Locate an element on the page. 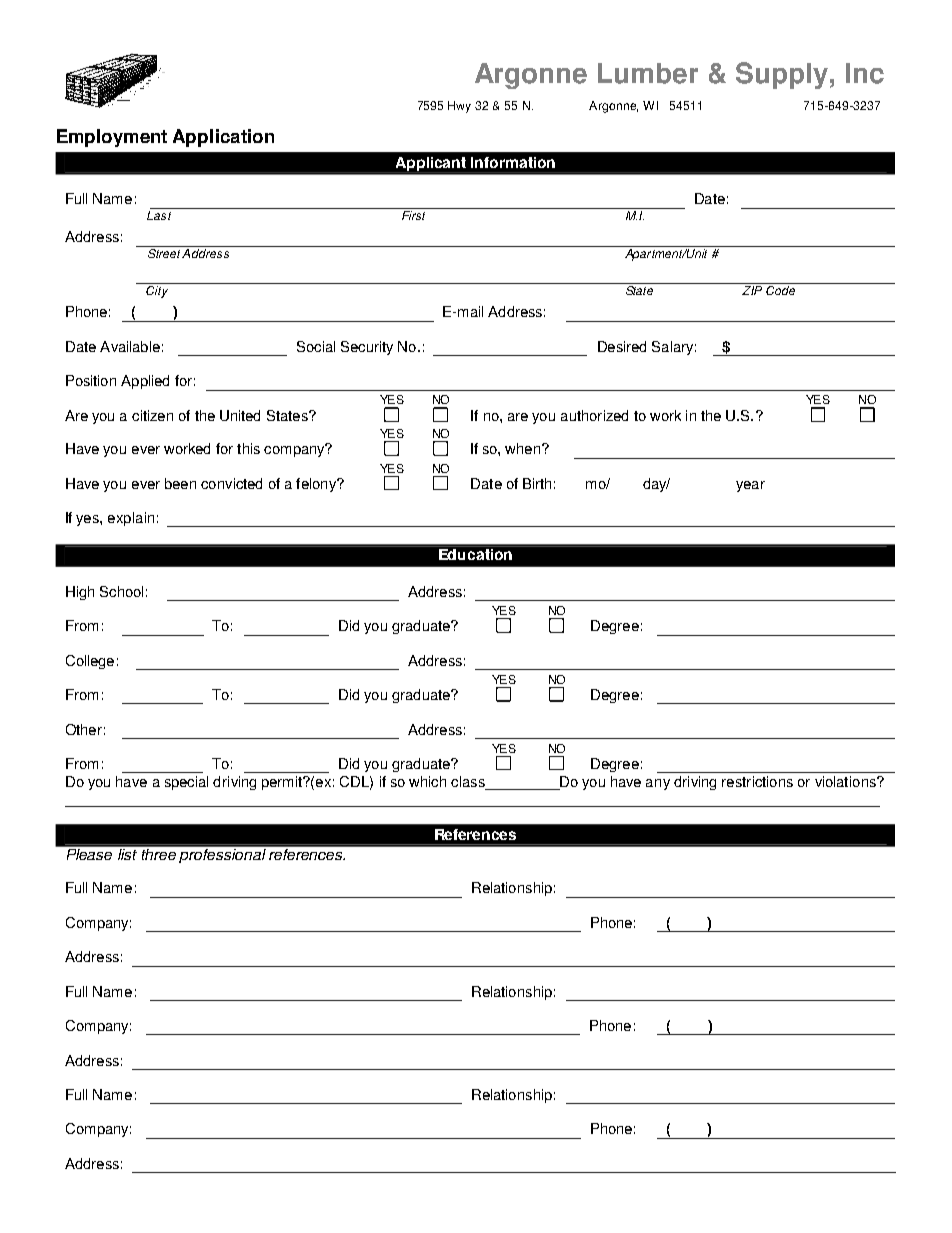  Application is located at coordinates (223, 138).
